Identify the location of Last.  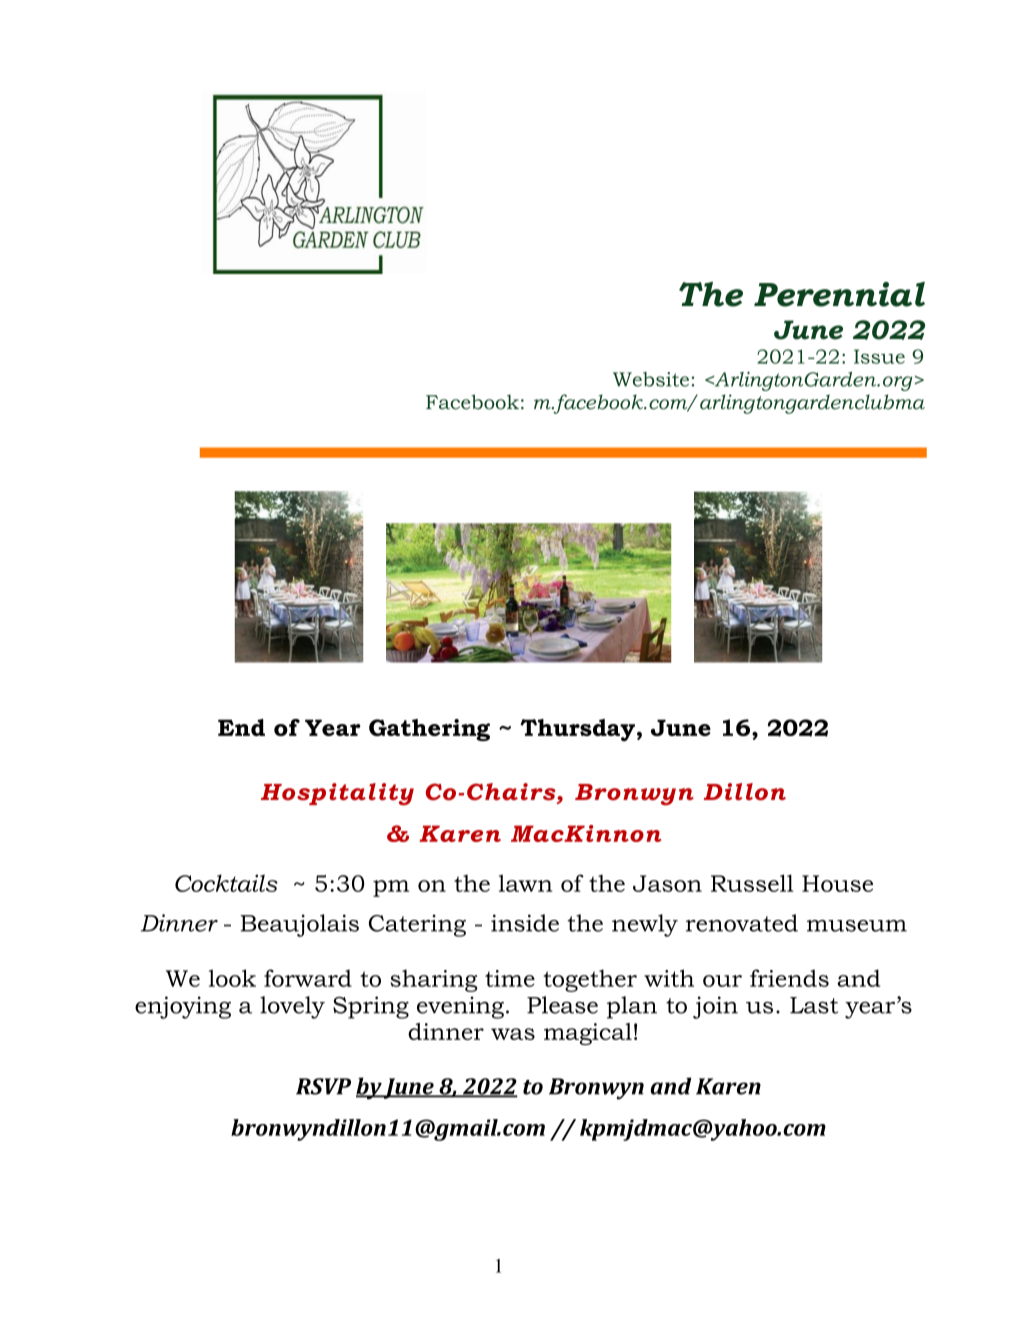
(814, 1005).
